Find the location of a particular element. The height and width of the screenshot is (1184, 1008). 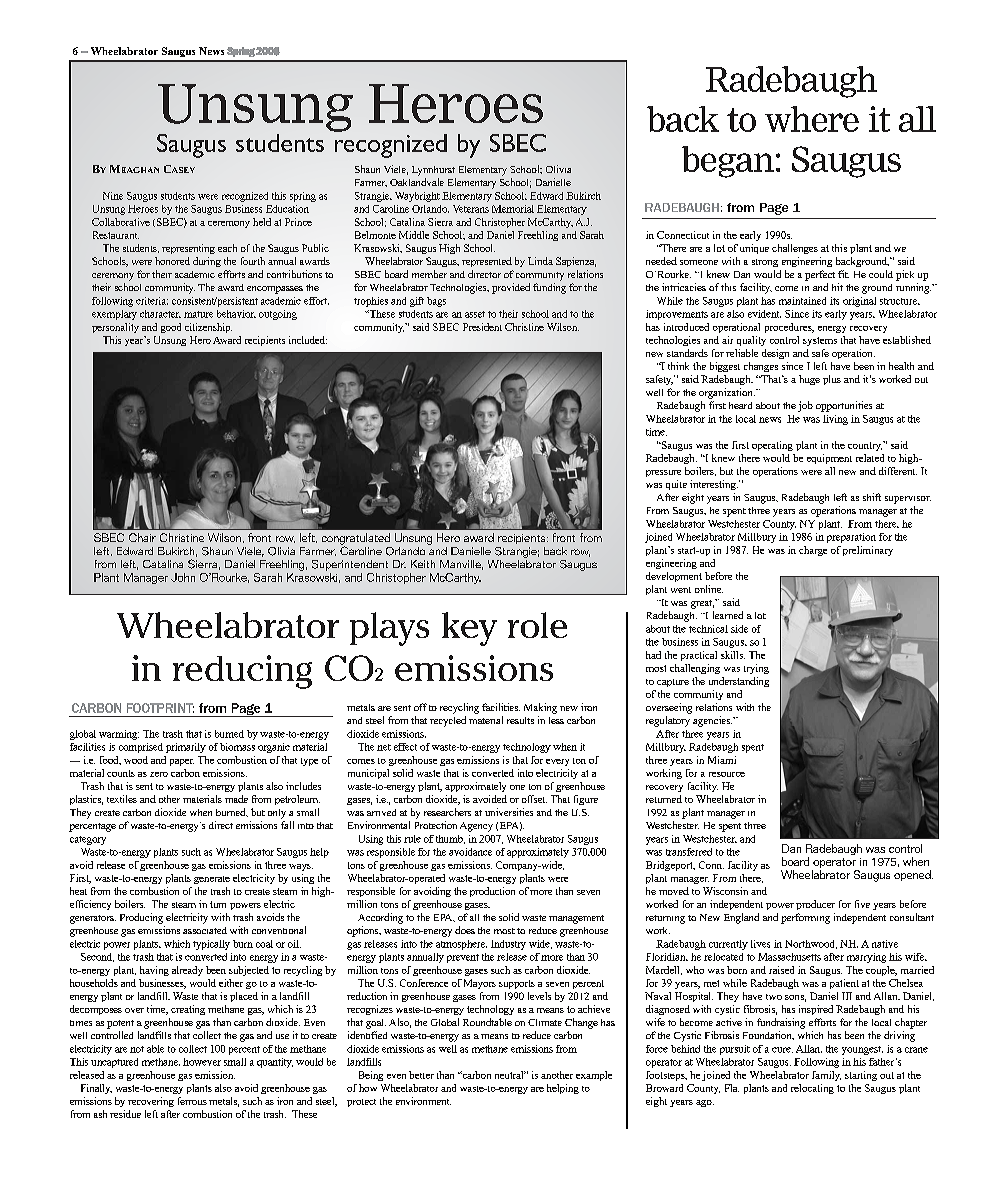

producer is located at coordinates (815, 905).
